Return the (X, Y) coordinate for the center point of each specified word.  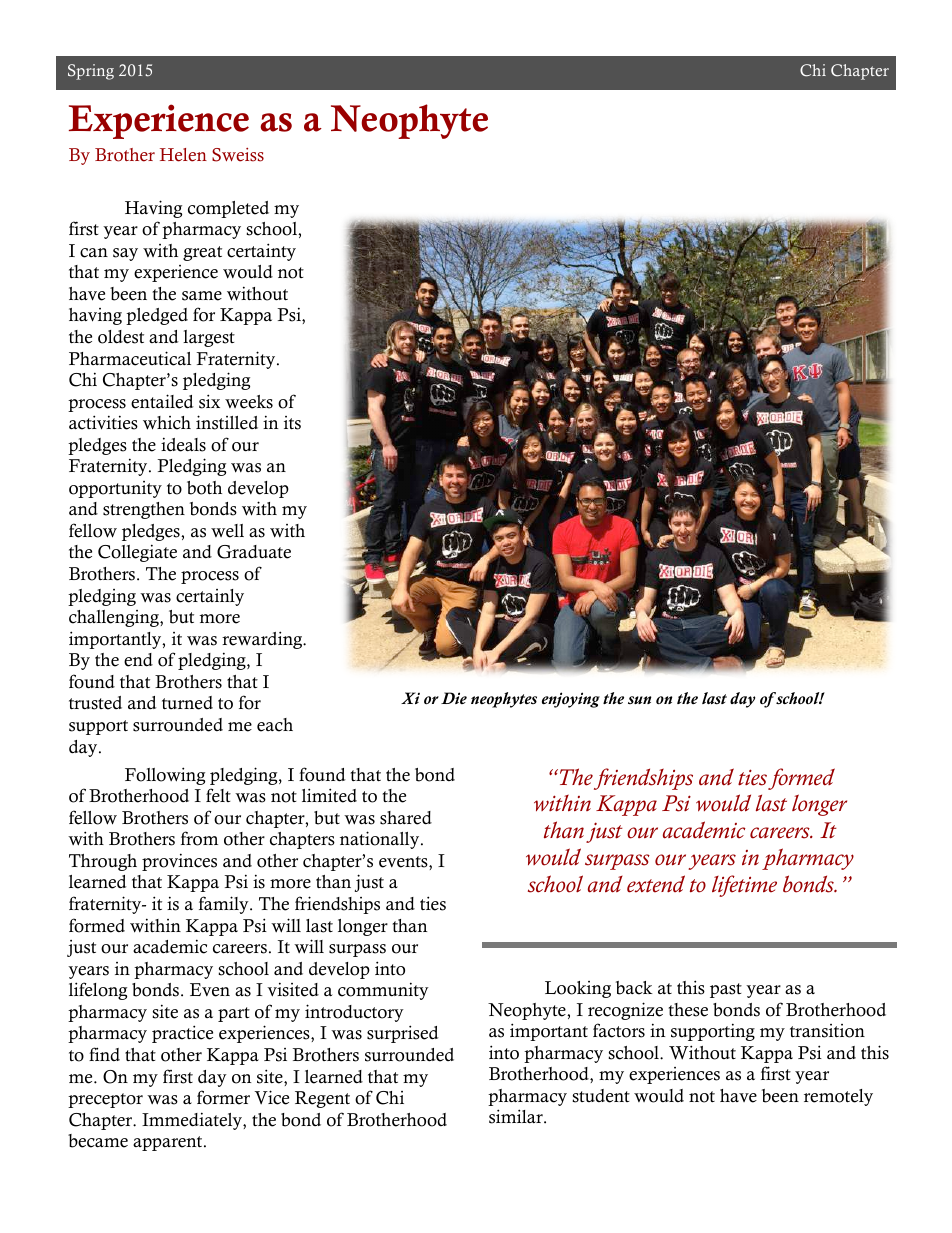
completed (228, 209)
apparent (169, 1143)
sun (640, 700)
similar (517, 1116)
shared (406, 818)
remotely (838, 1097)
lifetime (744, 886)
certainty (261, 252)
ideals (183, 444)
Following (165, 776)
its (292, 423)
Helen (183, 155)
